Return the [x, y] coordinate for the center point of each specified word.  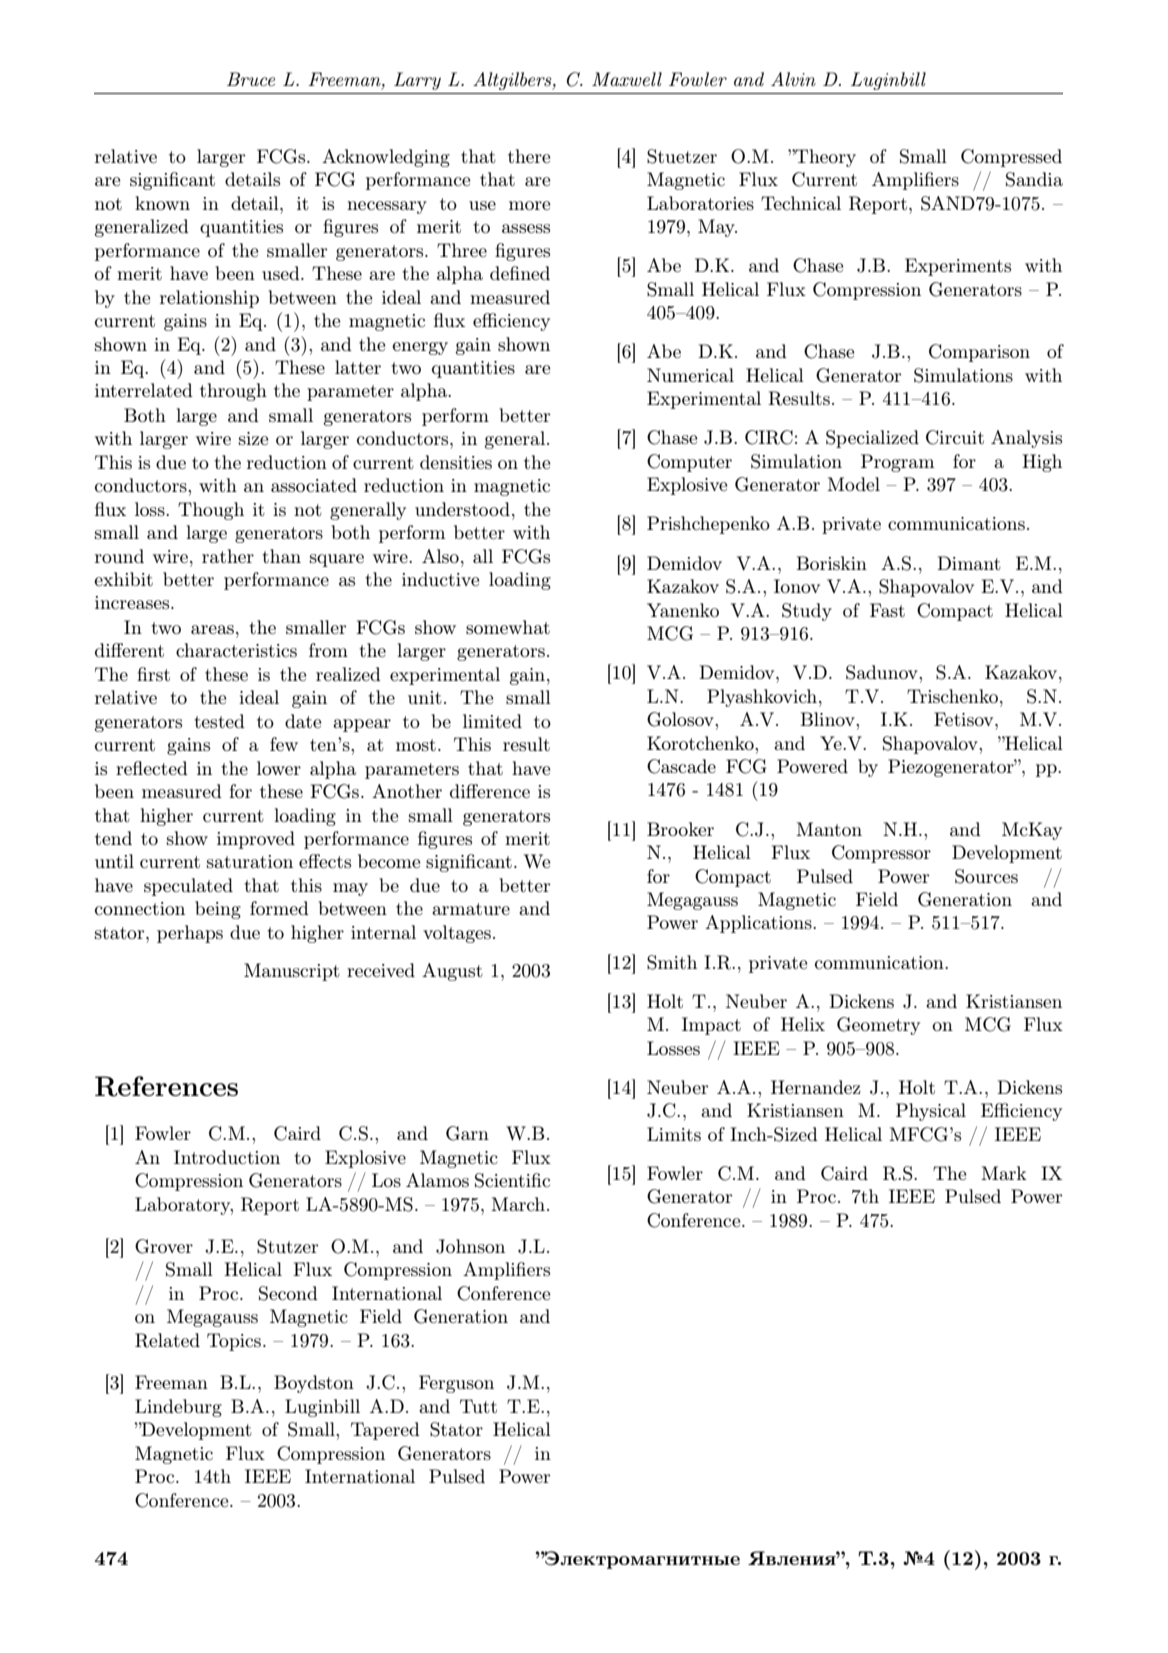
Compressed [1011, 158]
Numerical [690, 375]
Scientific [512, 1180]
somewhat [508, 627]
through [233, 392]
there [529, 156]
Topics [234, 1342]
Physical [931, 1112]
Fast [887, 610]
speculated [188, 887]
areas [212, 629]
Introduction [227, 1157]
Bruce [251, 79]
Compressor [881, 854]
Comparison [979, 353]
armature [471, 909]
